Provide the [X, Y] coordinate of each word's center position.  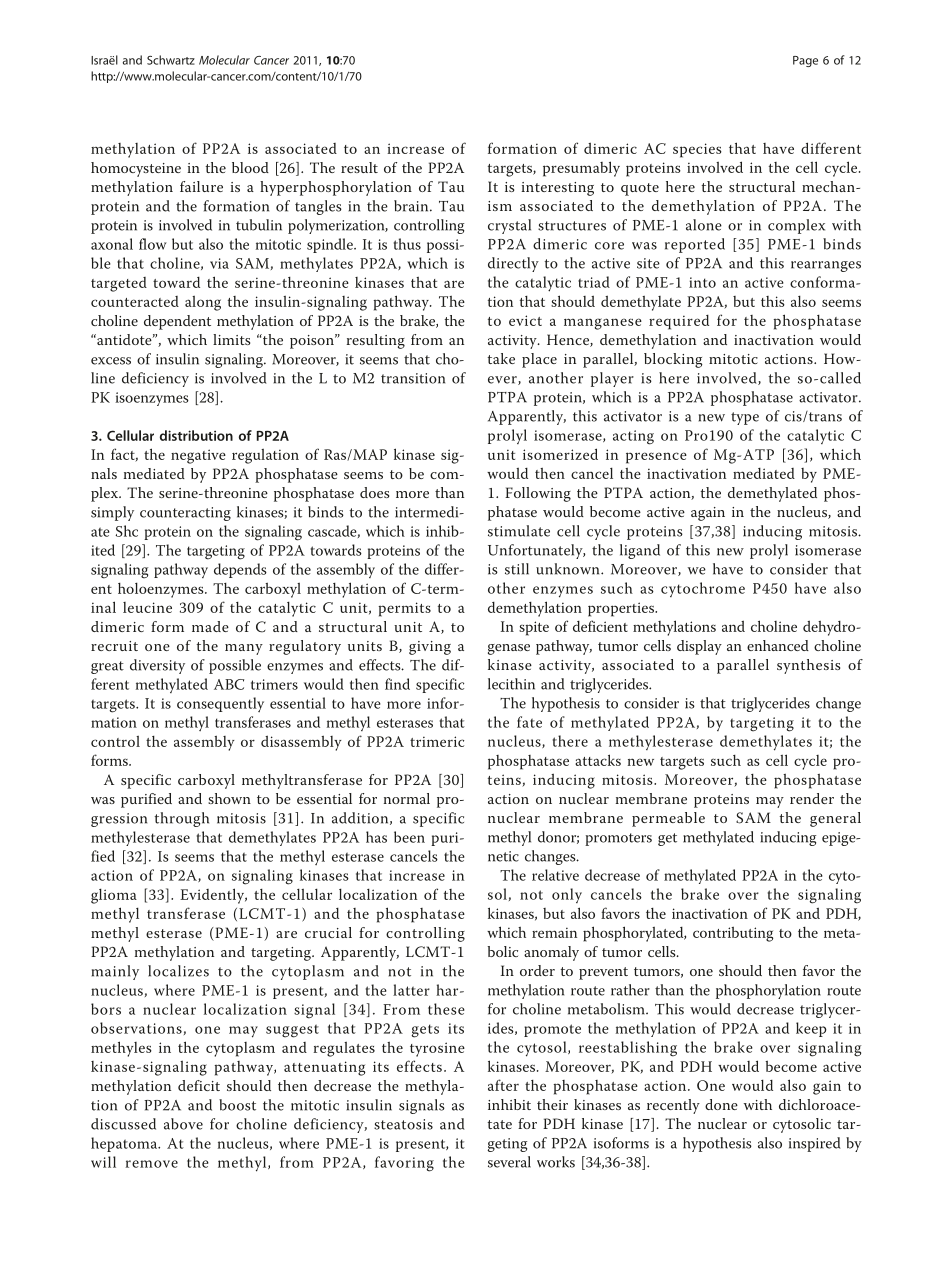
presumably [581, 169]
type [745, 418]
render [812, 798]
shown [229, 798]
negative [198, 456]
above [183, 1124]
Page [805, 61]
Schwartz [171, 60]
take [501, 358]
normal [407, 798]
